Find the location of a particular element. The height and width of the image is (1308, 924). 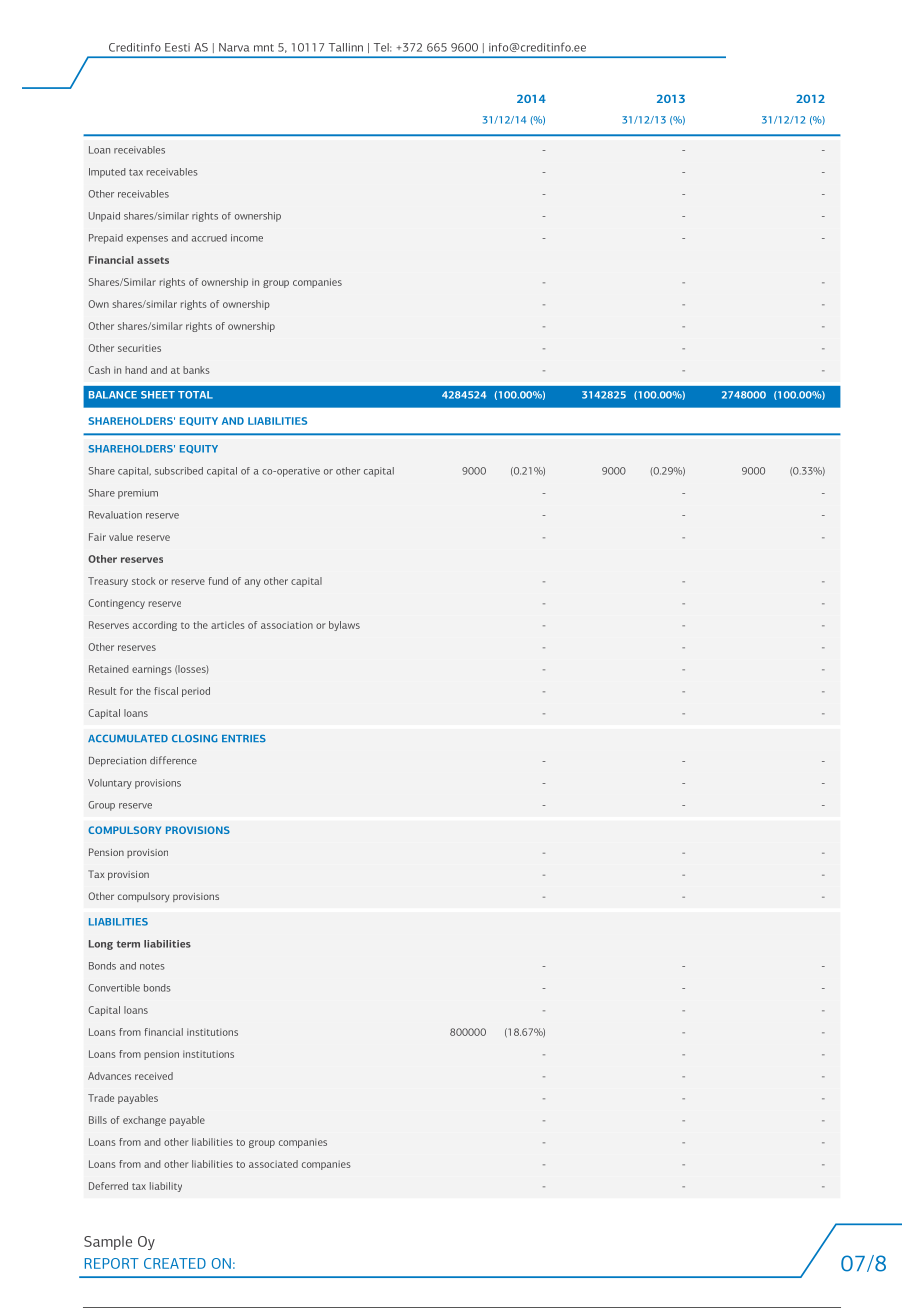

liability is located at coordinates (166, 1187).
